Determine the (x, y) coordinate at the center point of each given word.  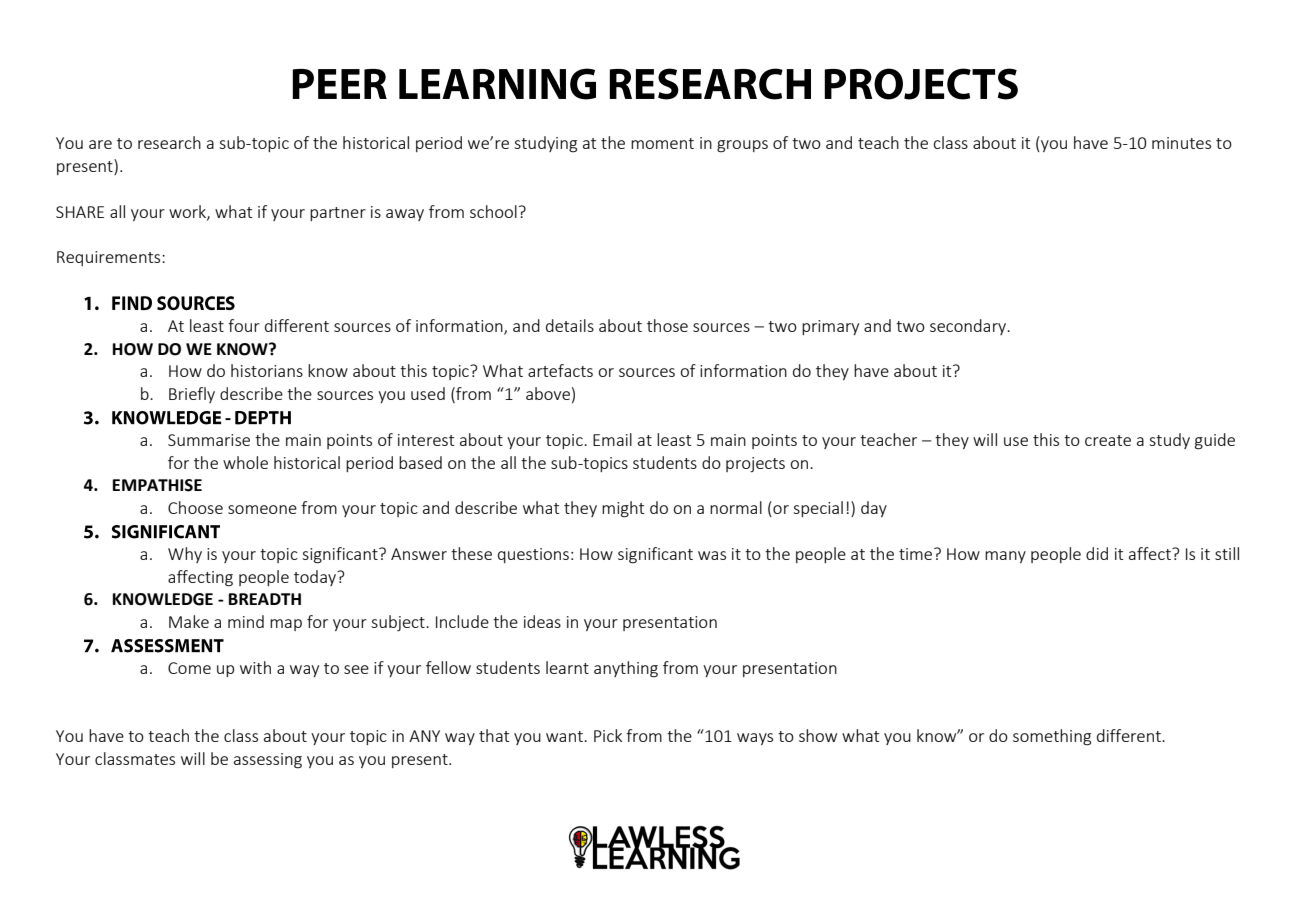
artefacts (560, 370)
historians (267, 370)
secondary (969, 327)
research (169, 142)
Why (185, 555)
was (712, 555)
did (1097, 553)
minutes (1181, 143)
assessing (268, 761)
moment (662, 143)
